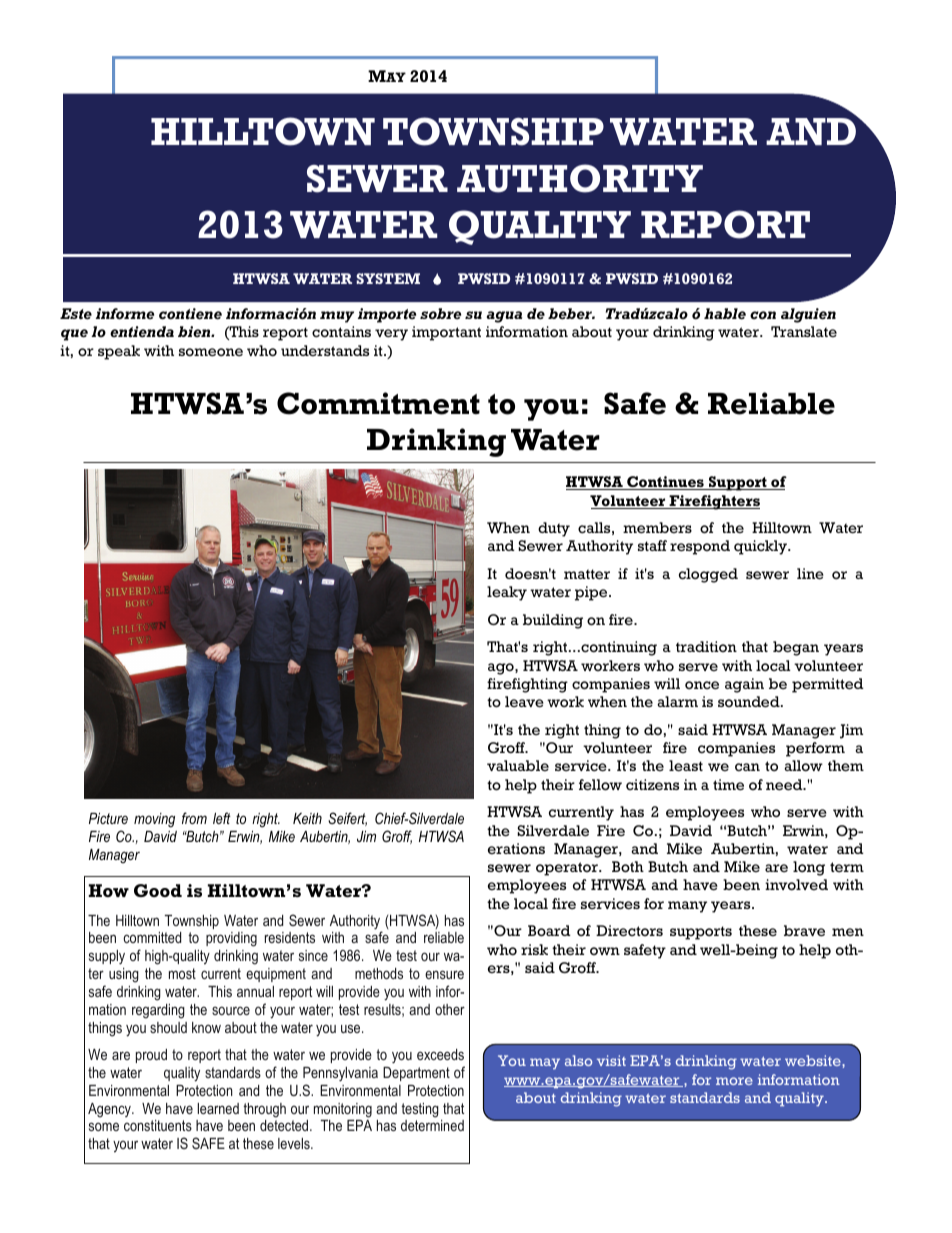 The height and width of the page is (1233, 952). I want to click on more, so click(734, 1081).
